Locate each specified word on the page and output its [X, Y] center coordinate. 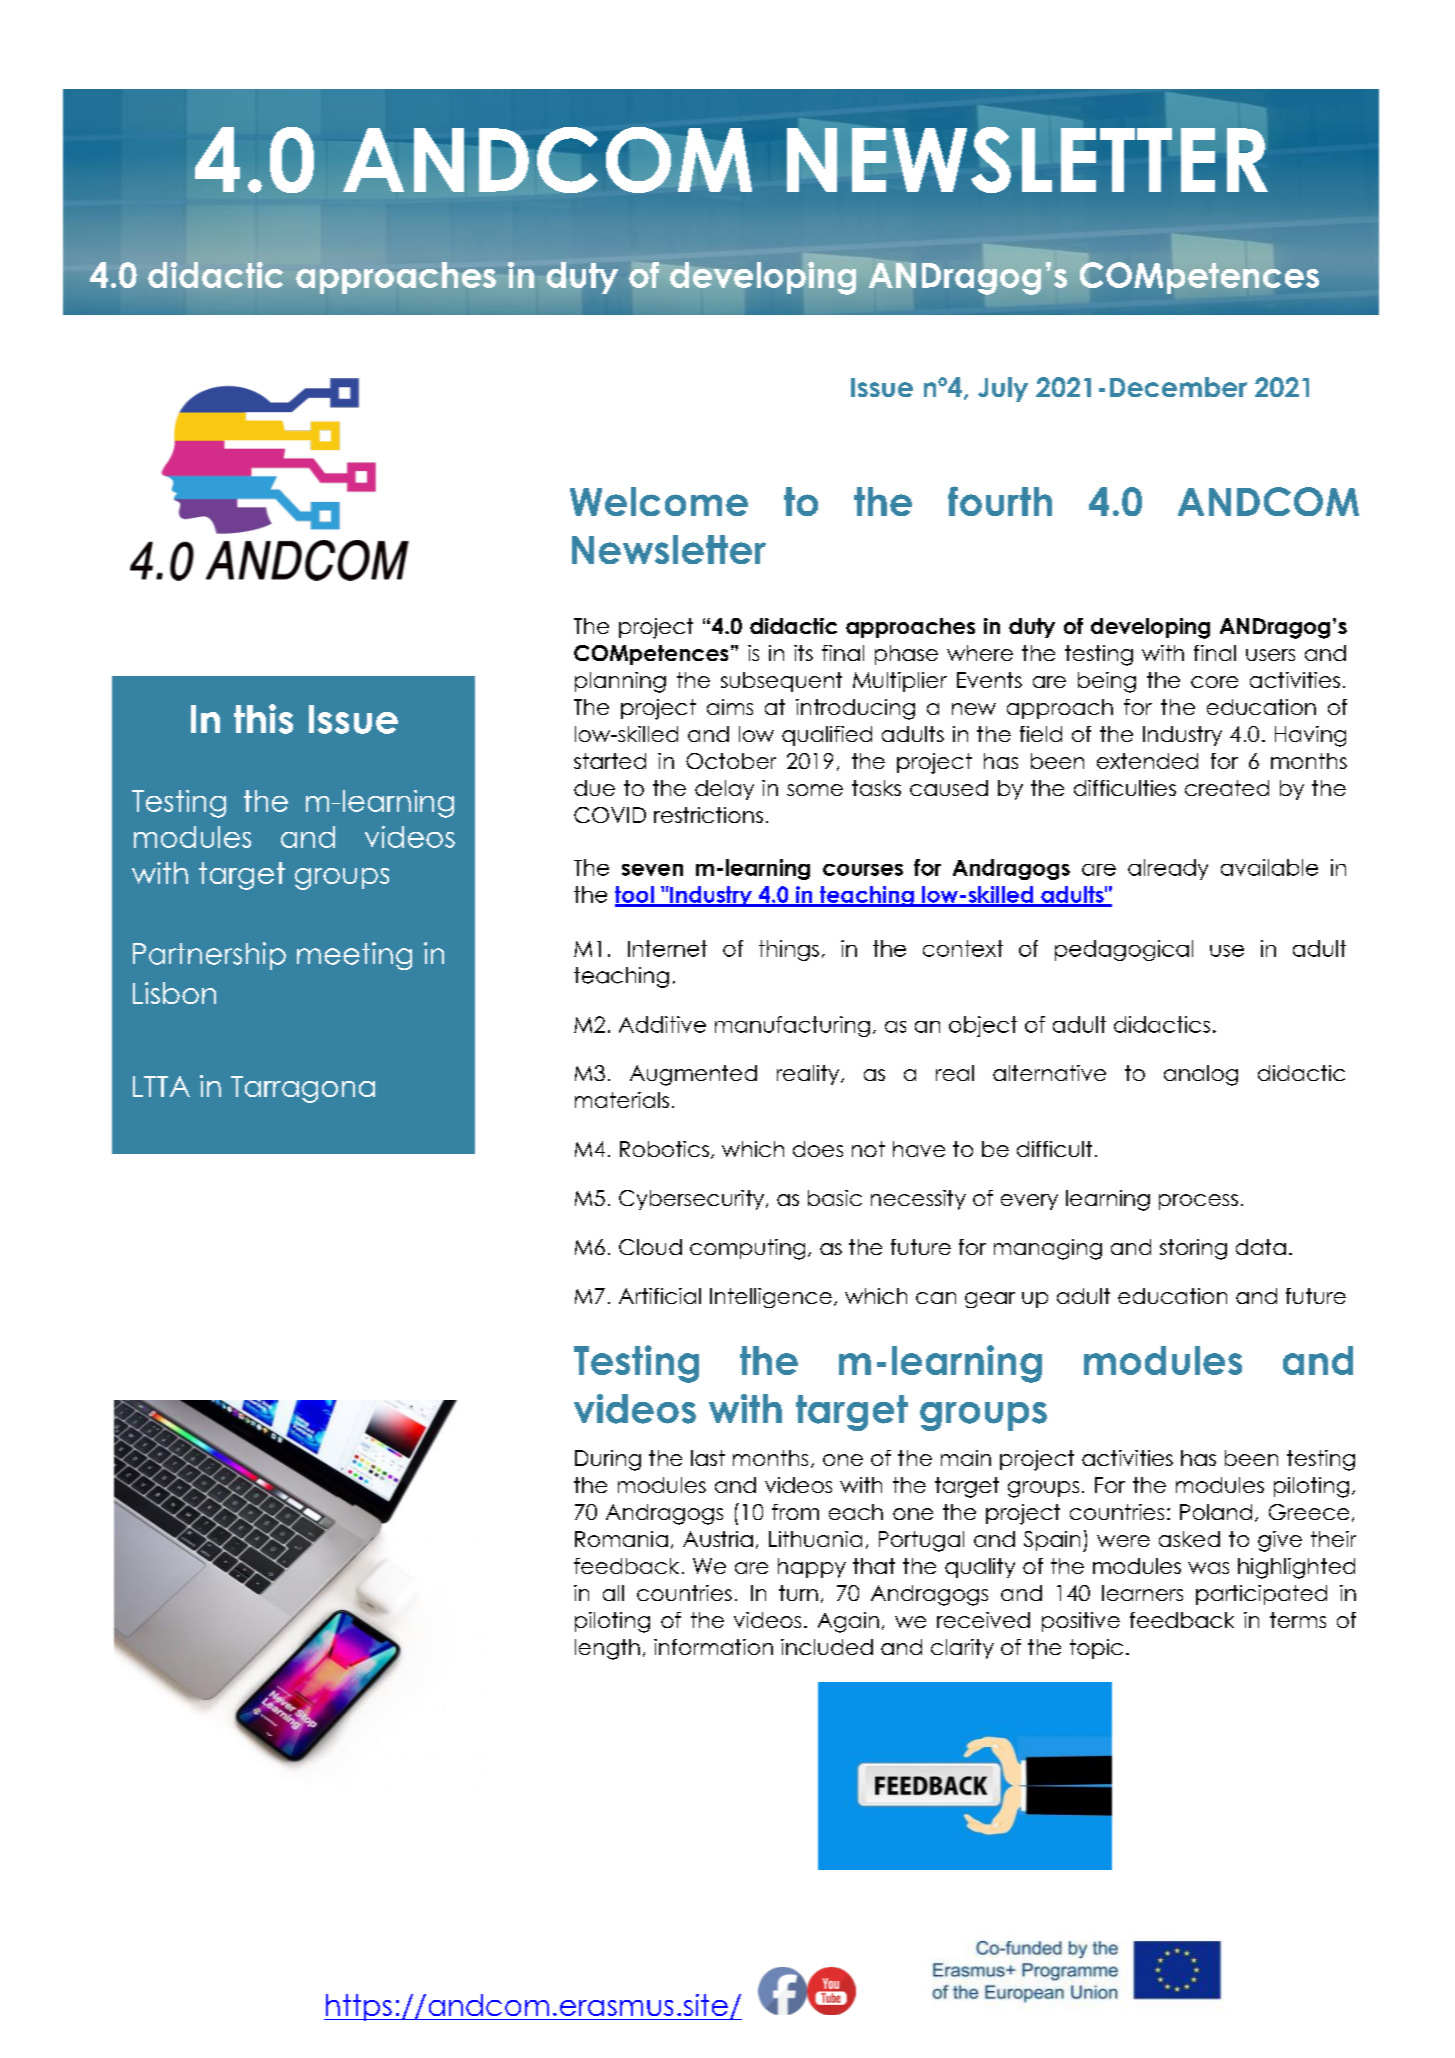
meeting [354, 956]
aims [730, 707]
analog [1201, 1075]
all [613, 1593]
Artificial [660, 1296]
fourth [1000, 501]
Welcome [659, 501]
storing [1193, 1249]
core [1214, 682]
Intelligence [771, 1298]
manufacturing [792, 1026]
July [1003, 389]
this [263, 719]
